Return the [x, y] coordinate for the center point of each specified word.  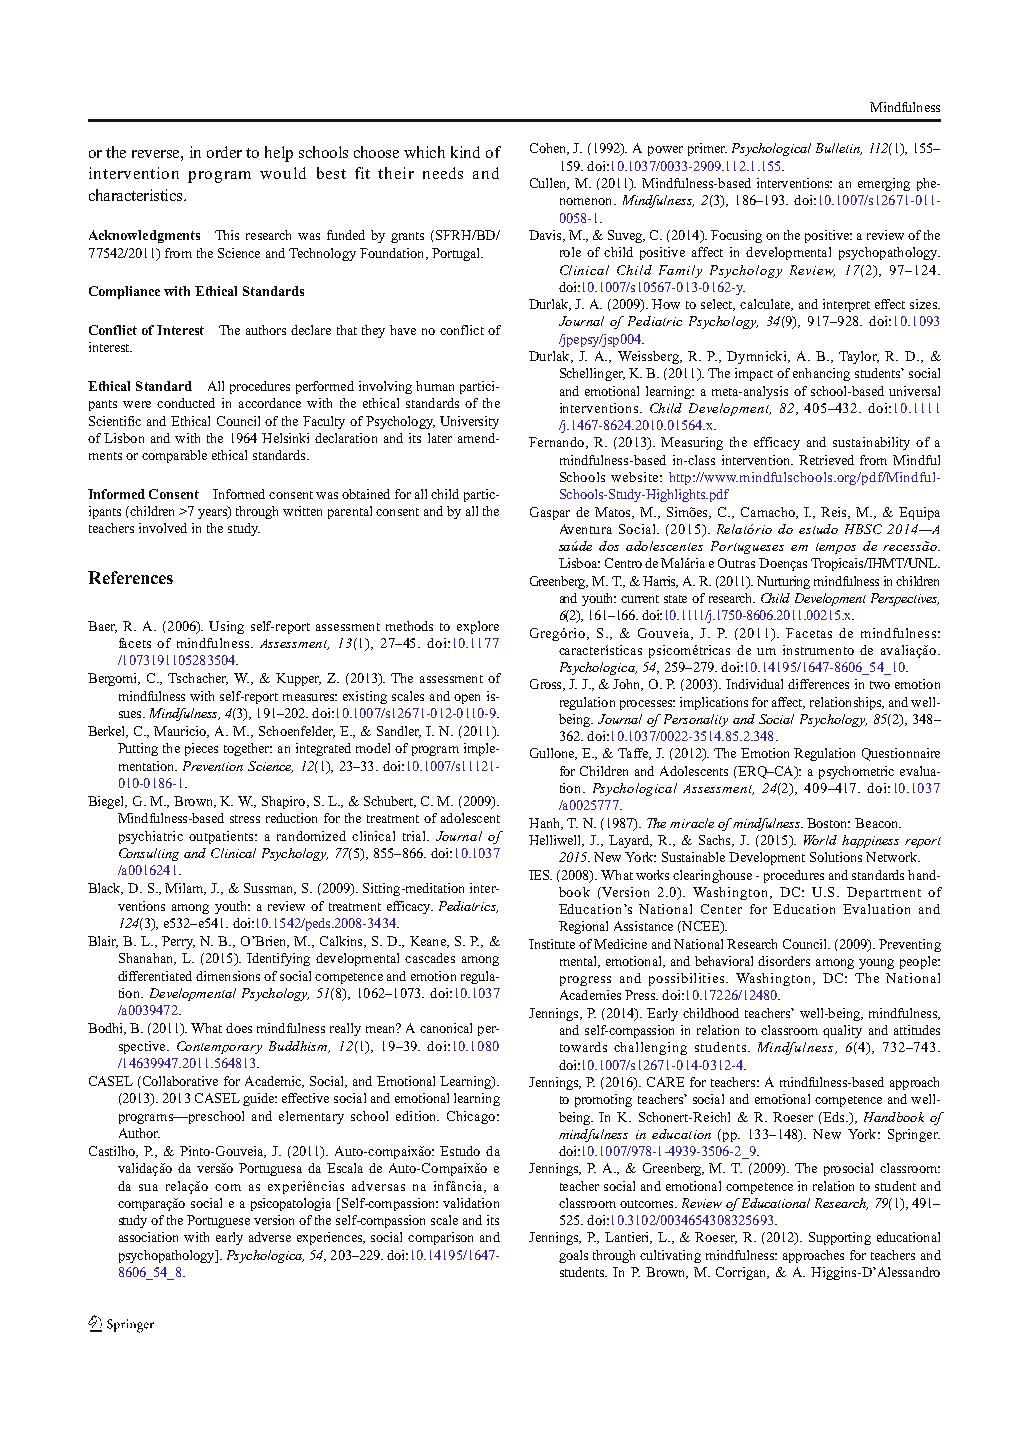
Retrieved [826, 460]
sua [148, 1187]
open [467, 699]
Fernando [556, 442]
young [876, 964]
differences [818, 684]
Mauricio [181, 732]
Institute [552, 944]
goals [573, 1256]
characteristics [137, 195]
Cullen [549, 184]
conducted [186, 403]
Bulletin [839, 149]
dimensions [228, 976]
